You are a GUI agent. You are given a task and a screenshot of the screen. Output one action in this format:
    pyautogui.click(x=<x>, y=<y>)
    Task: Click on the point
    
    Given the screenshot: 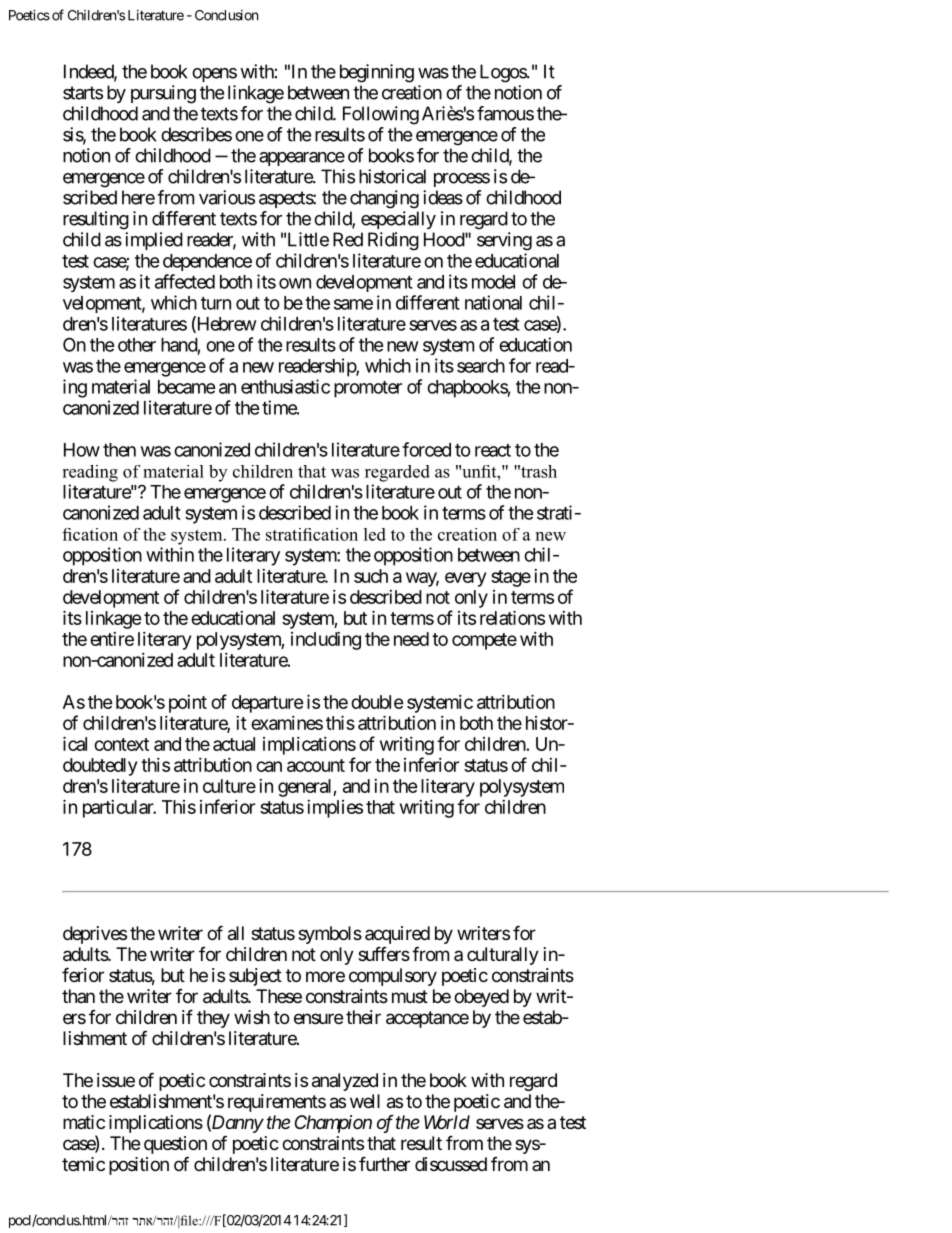 What is the action you would take?
    pyautogui.click(x=188, y=704)
